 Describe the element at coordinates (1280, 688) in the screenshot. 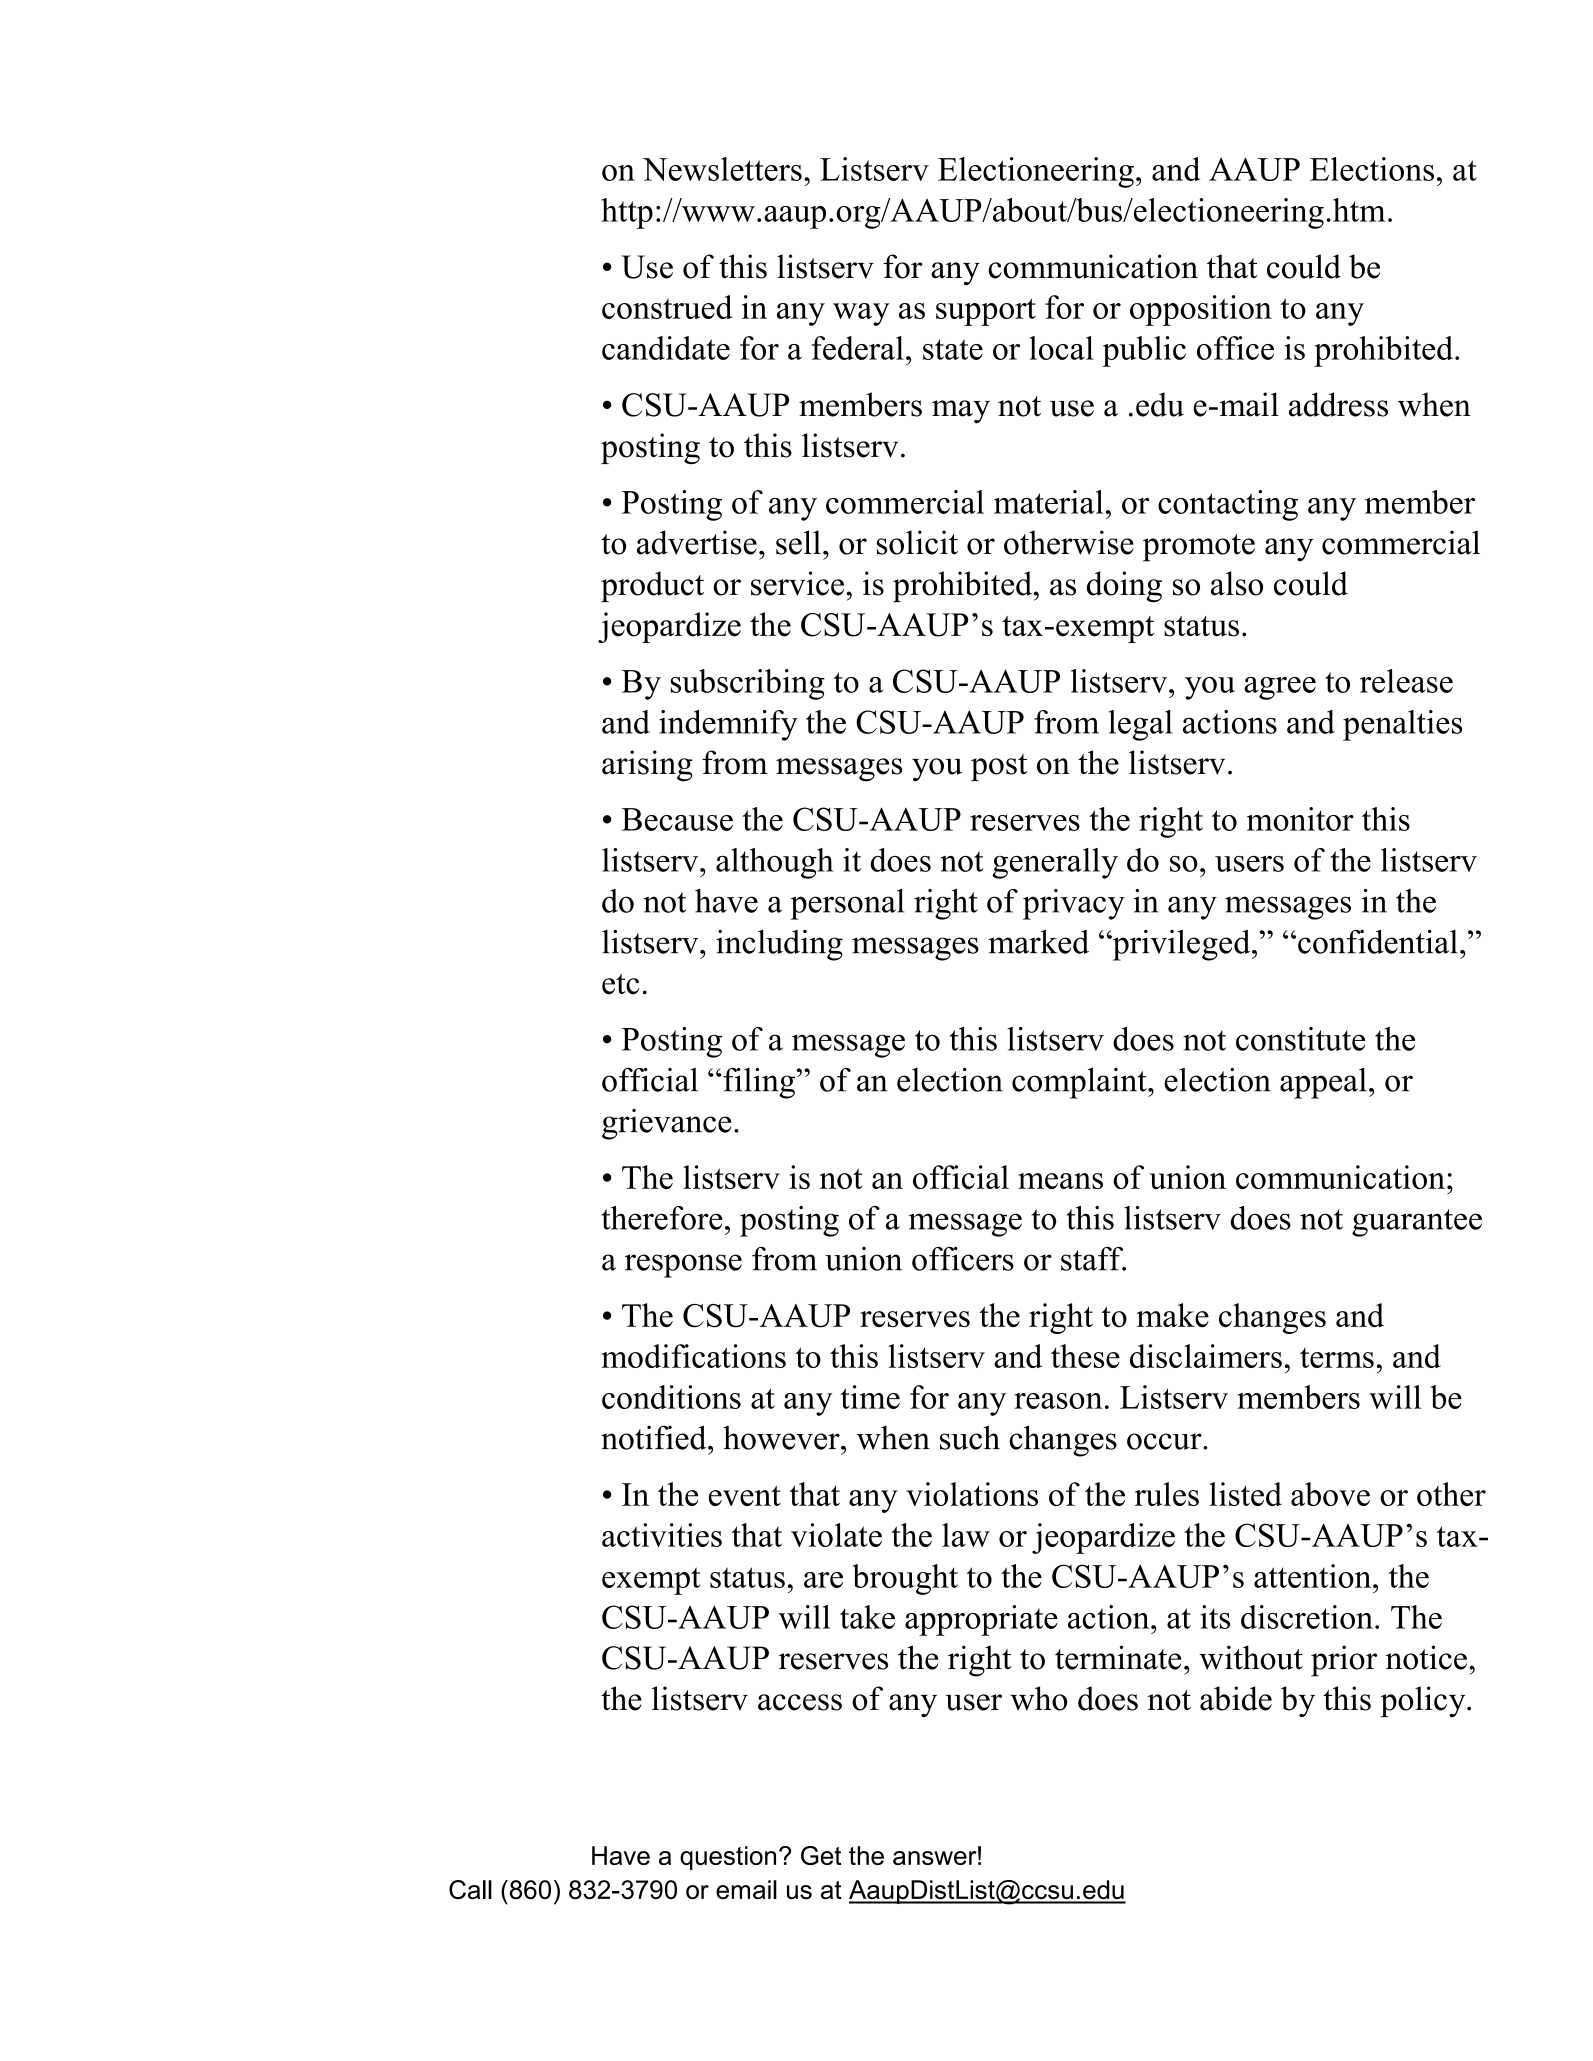

I see `agree` at that location.
